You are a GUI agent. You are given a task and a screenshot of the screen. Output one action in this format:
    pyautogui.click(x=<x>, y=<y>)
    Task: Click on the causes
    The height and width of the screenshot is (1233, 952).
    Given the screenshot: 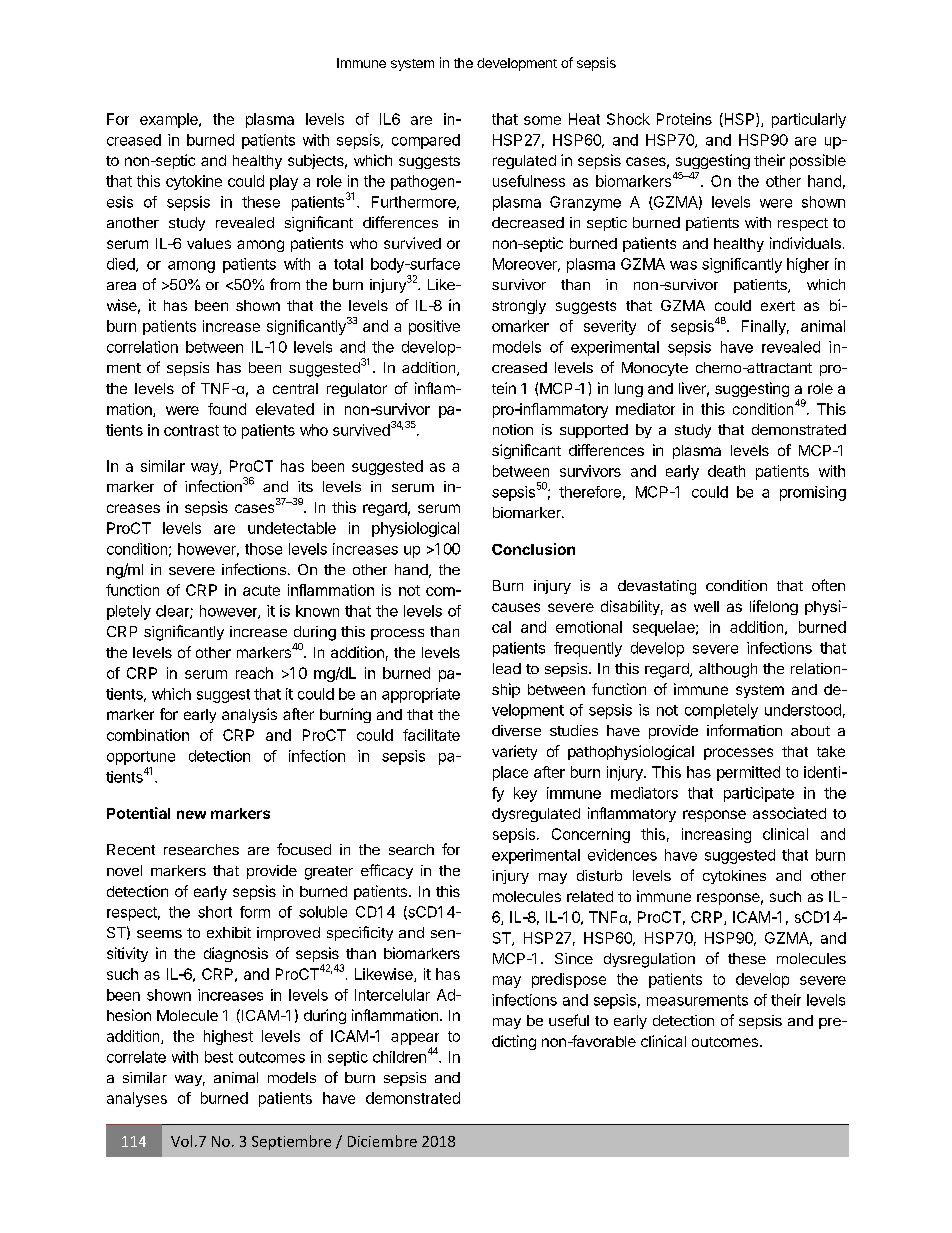 What is the action you would take?
    pyautogui.click(x=516, y=607)
